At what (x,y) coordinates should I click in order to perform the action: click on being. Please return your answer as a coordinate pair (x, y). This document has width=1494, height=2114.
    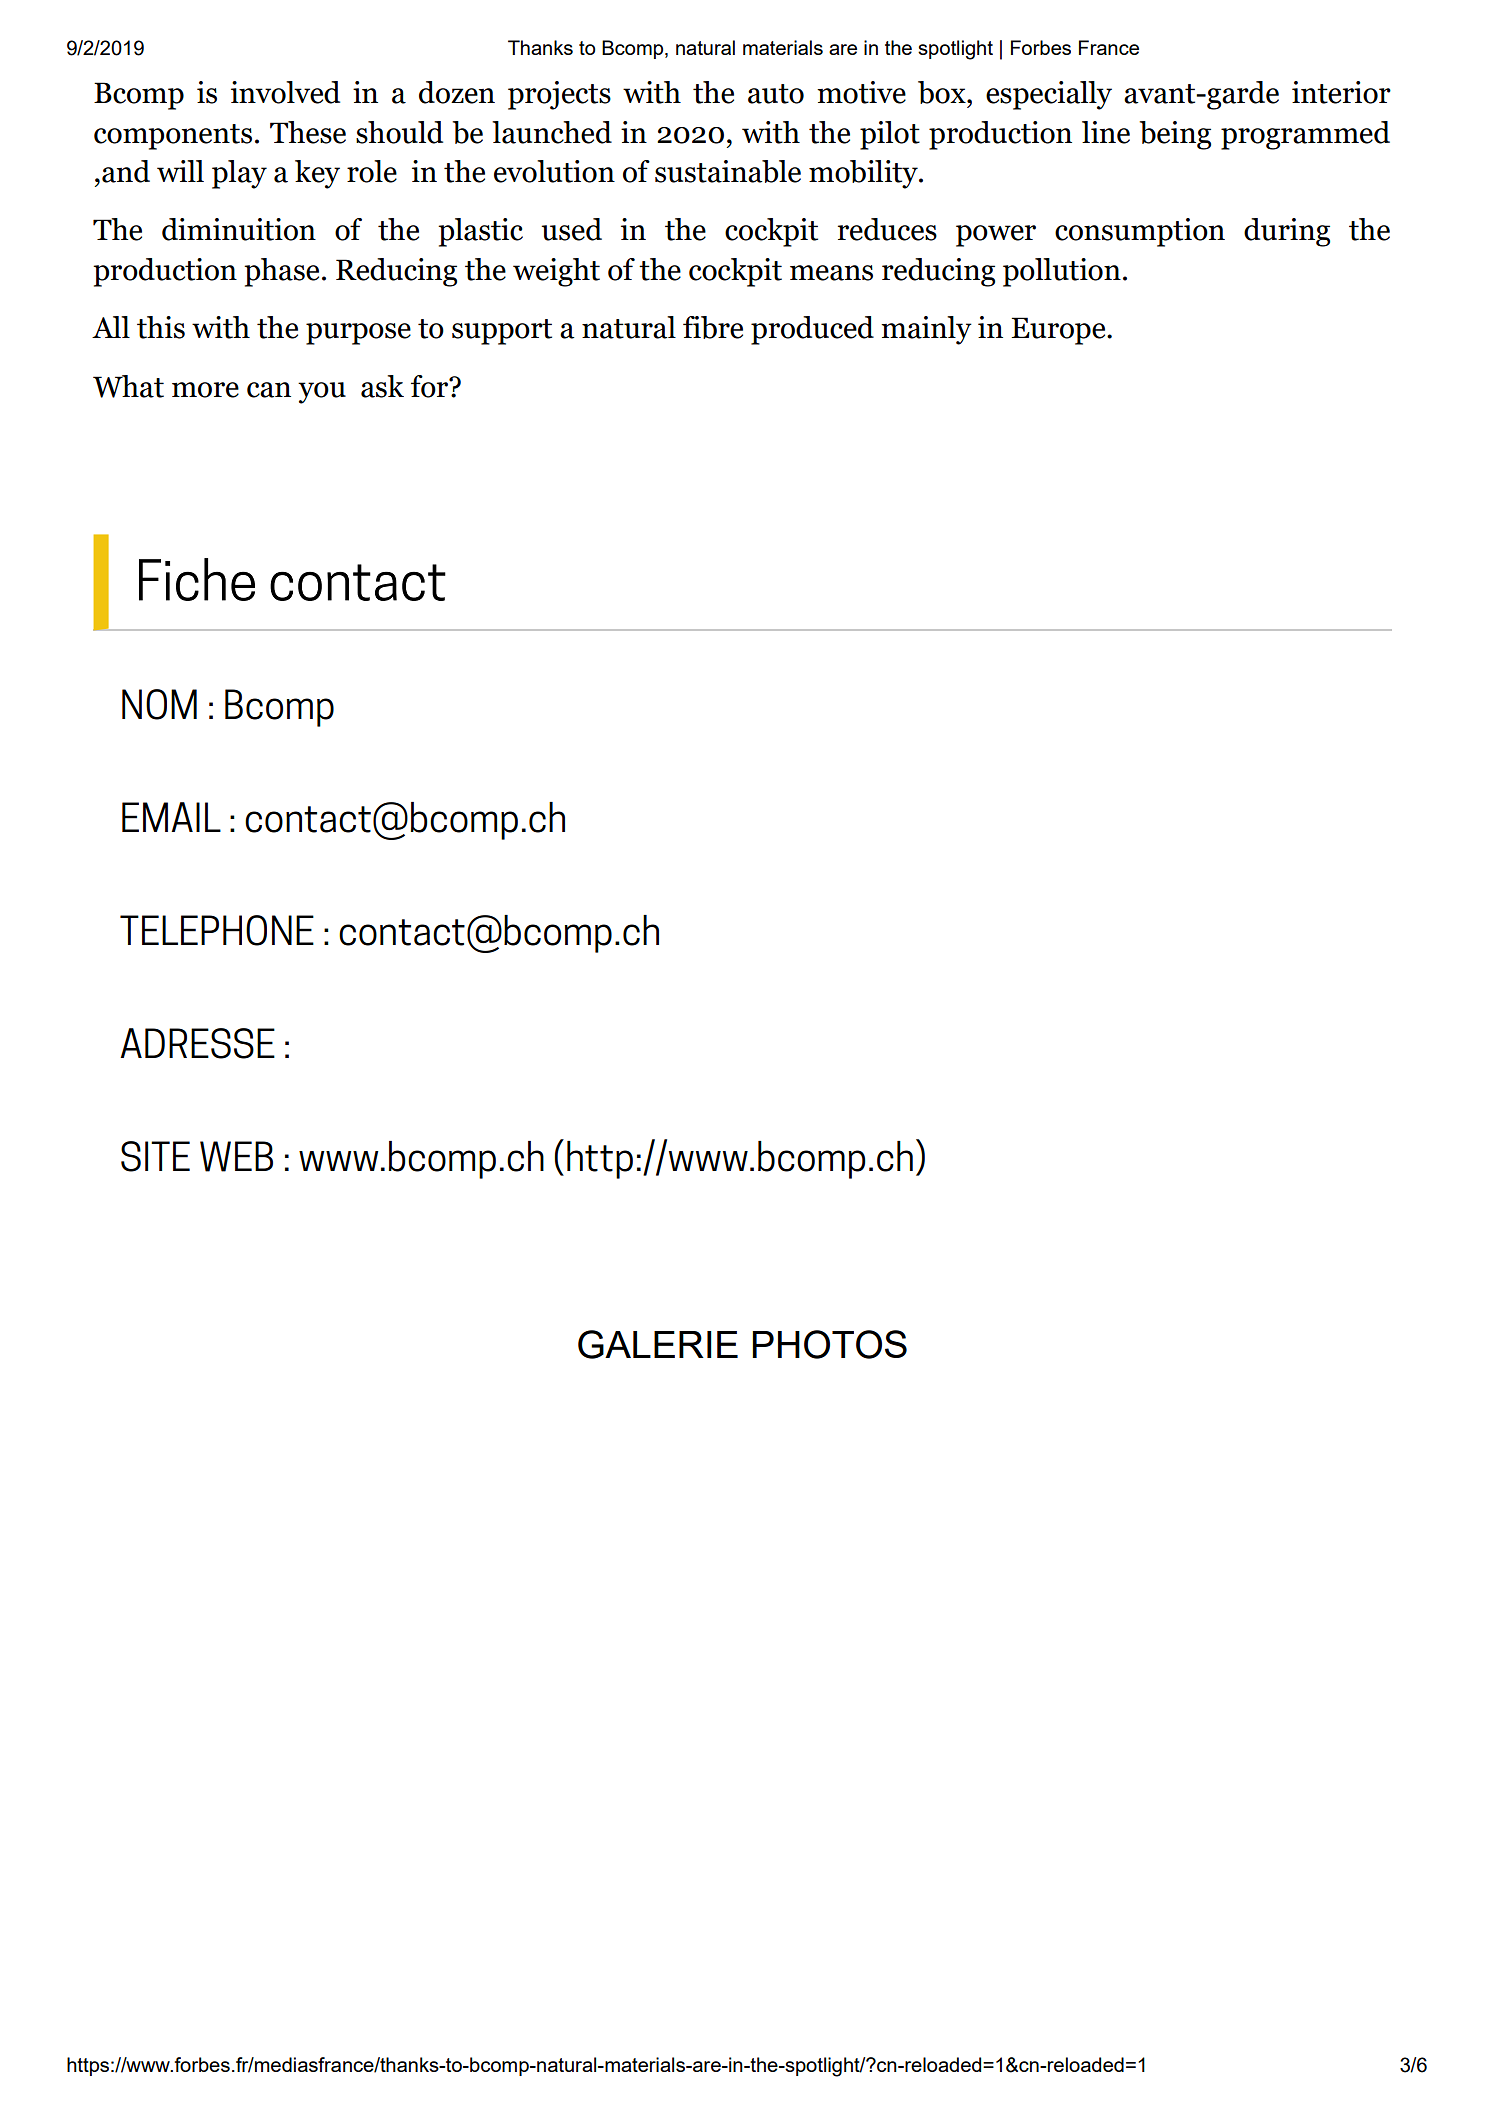
    Looking at the image, I should click on (1175, 135).
